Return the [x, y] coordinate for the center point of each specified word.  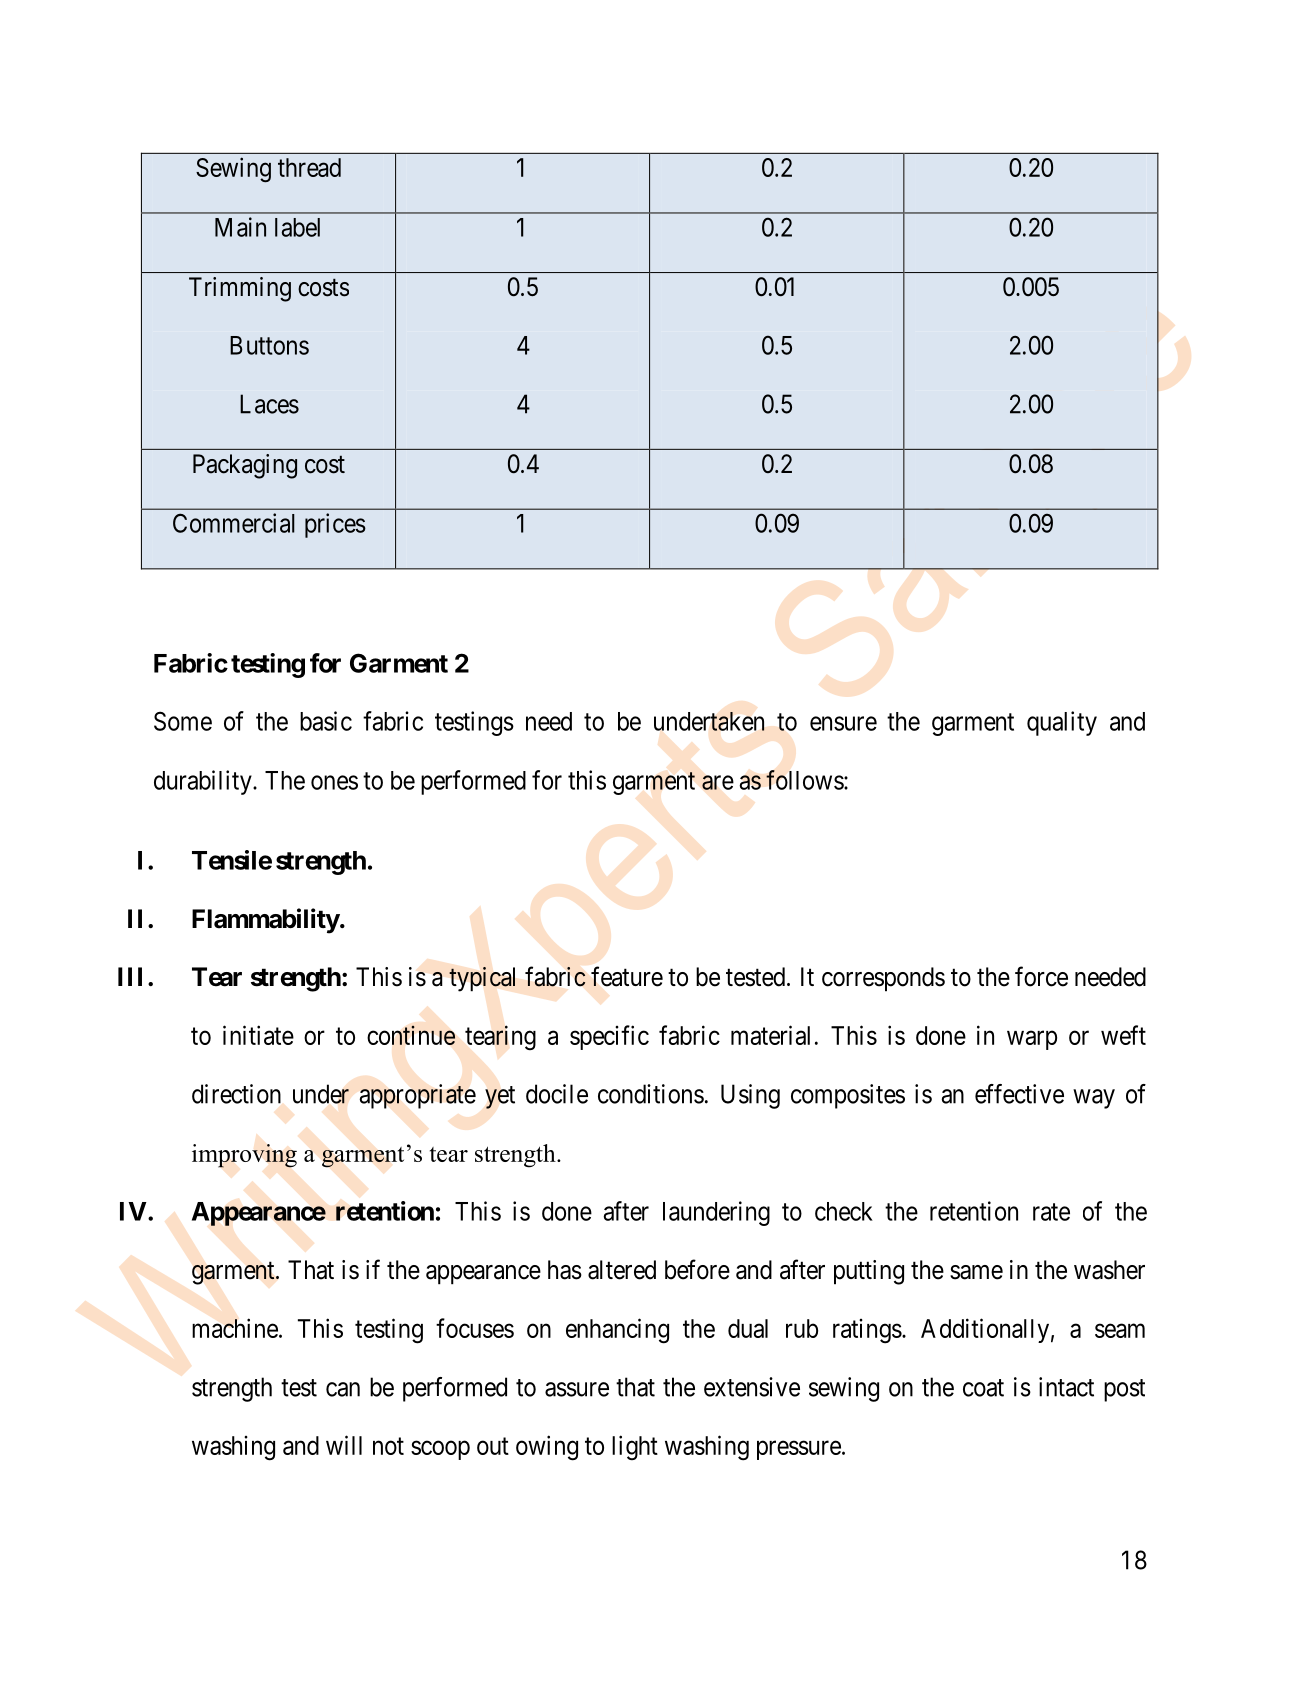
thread [309, 167]
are [718, 782]
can [343, 1389]
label [297, 227]
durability [204, 782]
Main [240, 227]
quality [1062, 723]
